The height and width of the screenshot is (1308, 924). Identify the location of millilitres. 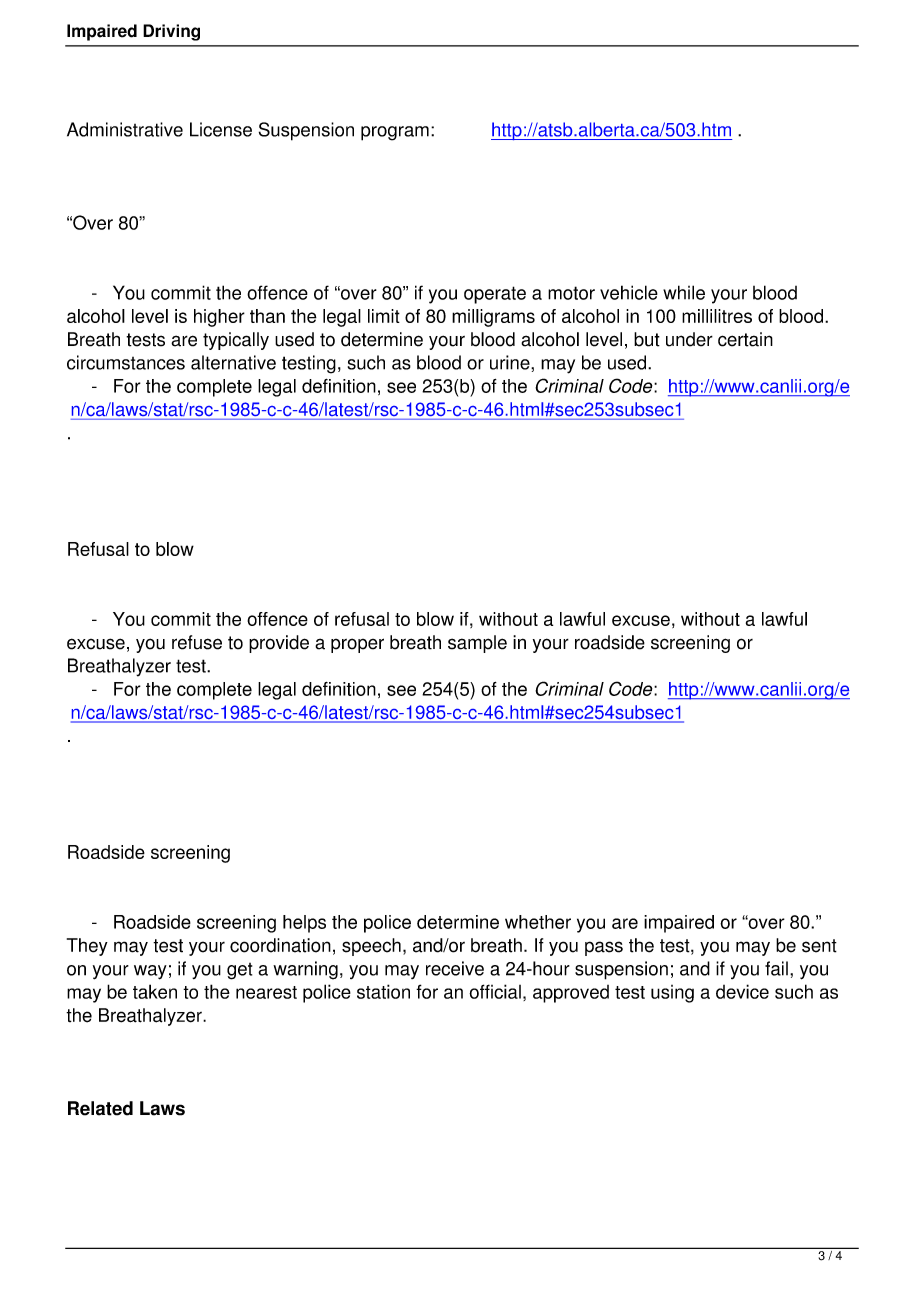
(717, 316).
